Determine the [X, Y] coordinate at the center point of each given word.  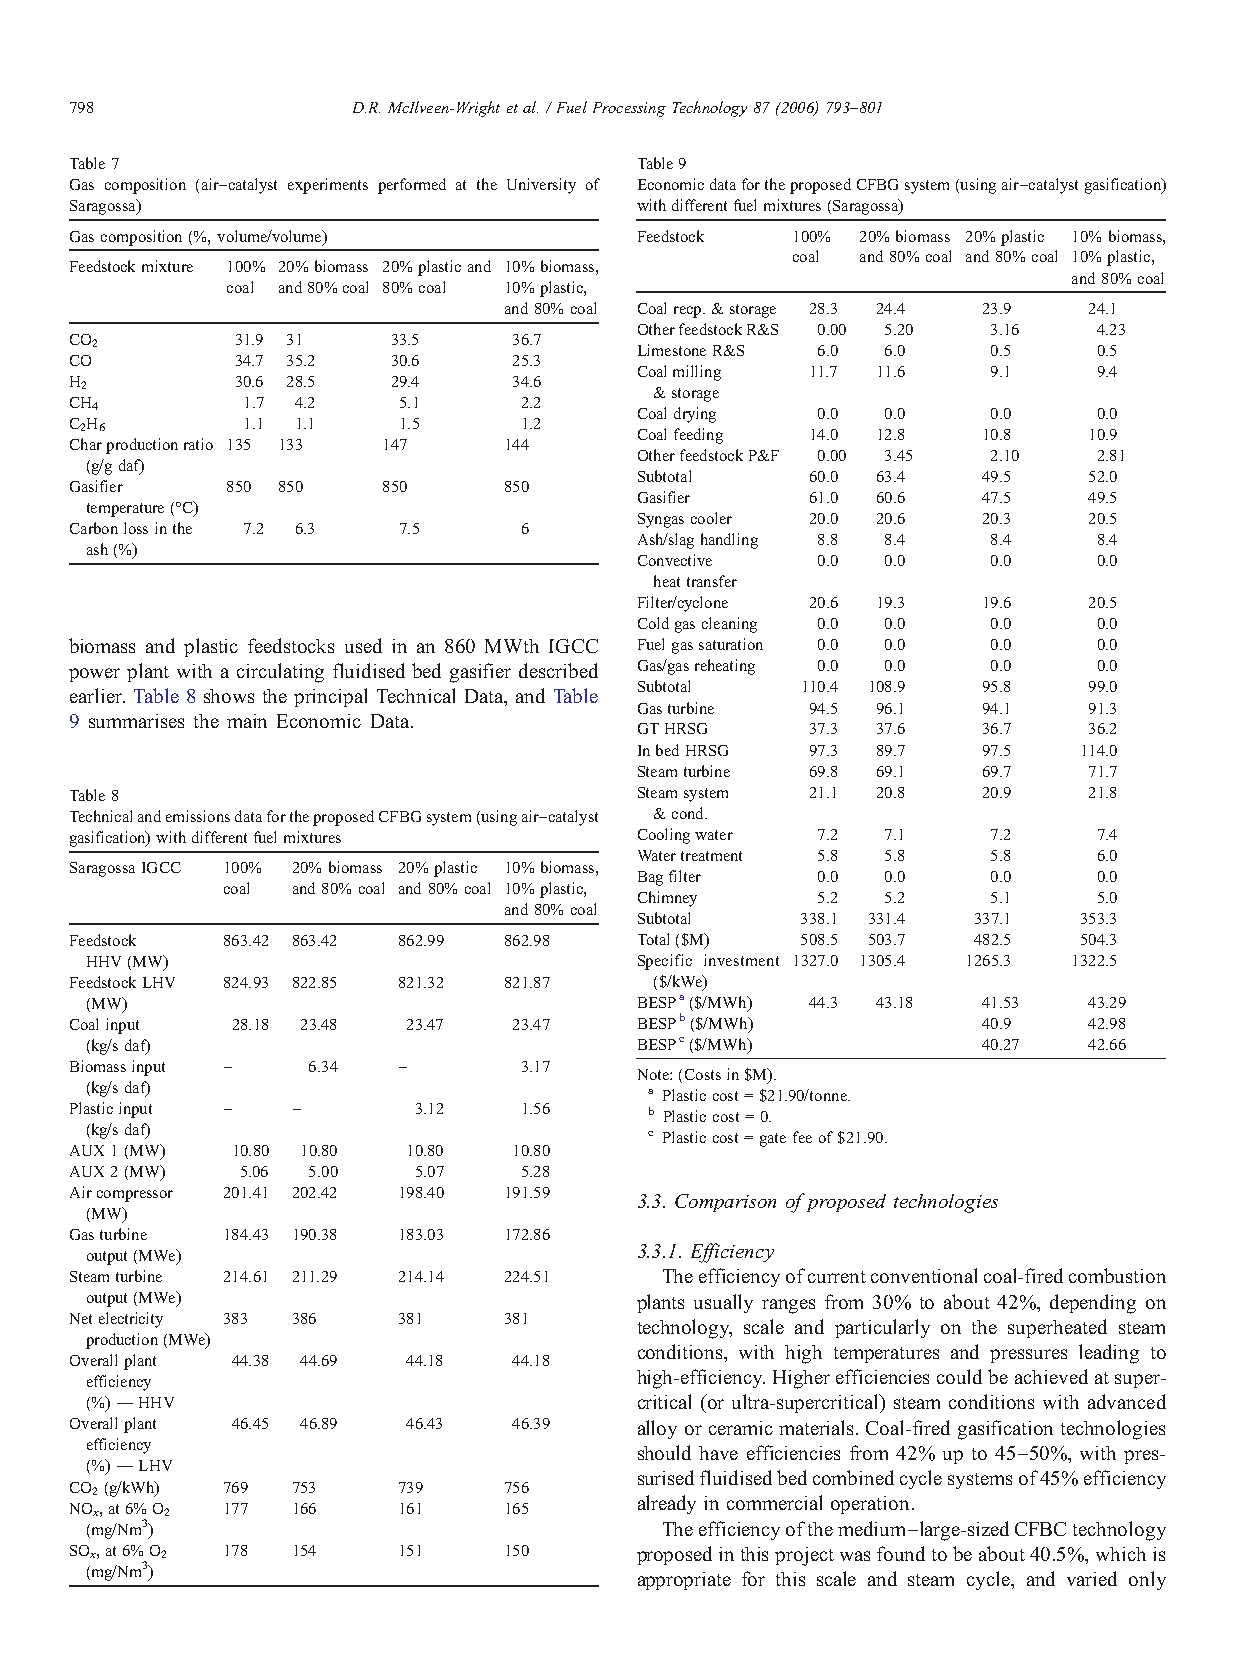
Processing [629, 109]
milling [697, 373]
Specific [665, 962]
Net [81, 1318]
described [558, 670]
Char [86, 444]
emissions [198, 816]
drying [695, 415]
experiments [328, 186]
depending [1093, 1304]
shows [229, 696]
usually [723, 1303]
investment [741, 960]
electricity [131, 1320]
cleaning [729, 625]
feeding [698, 436]
